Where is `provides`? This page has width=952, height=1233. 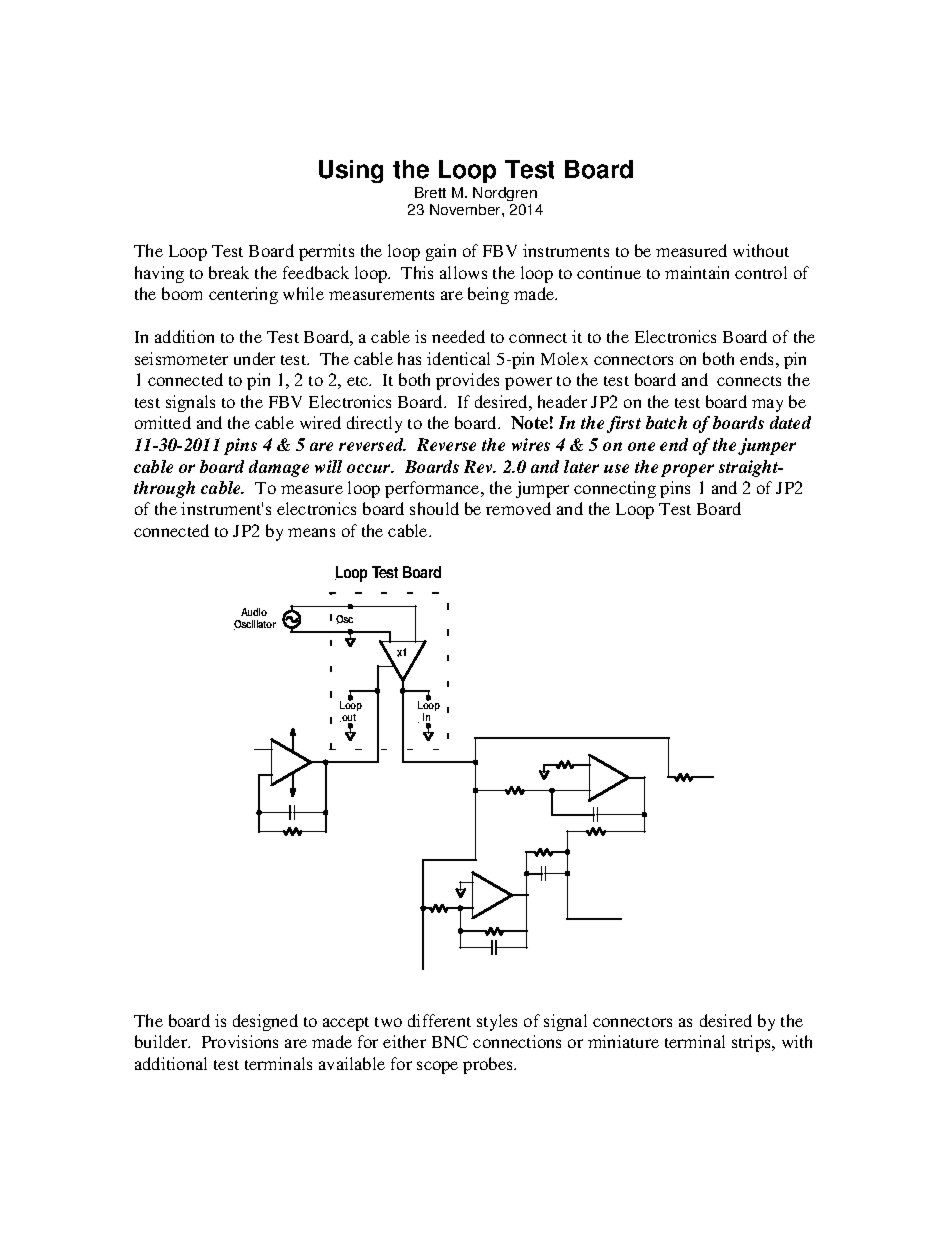 provides is located at coordinates (467, 381).
